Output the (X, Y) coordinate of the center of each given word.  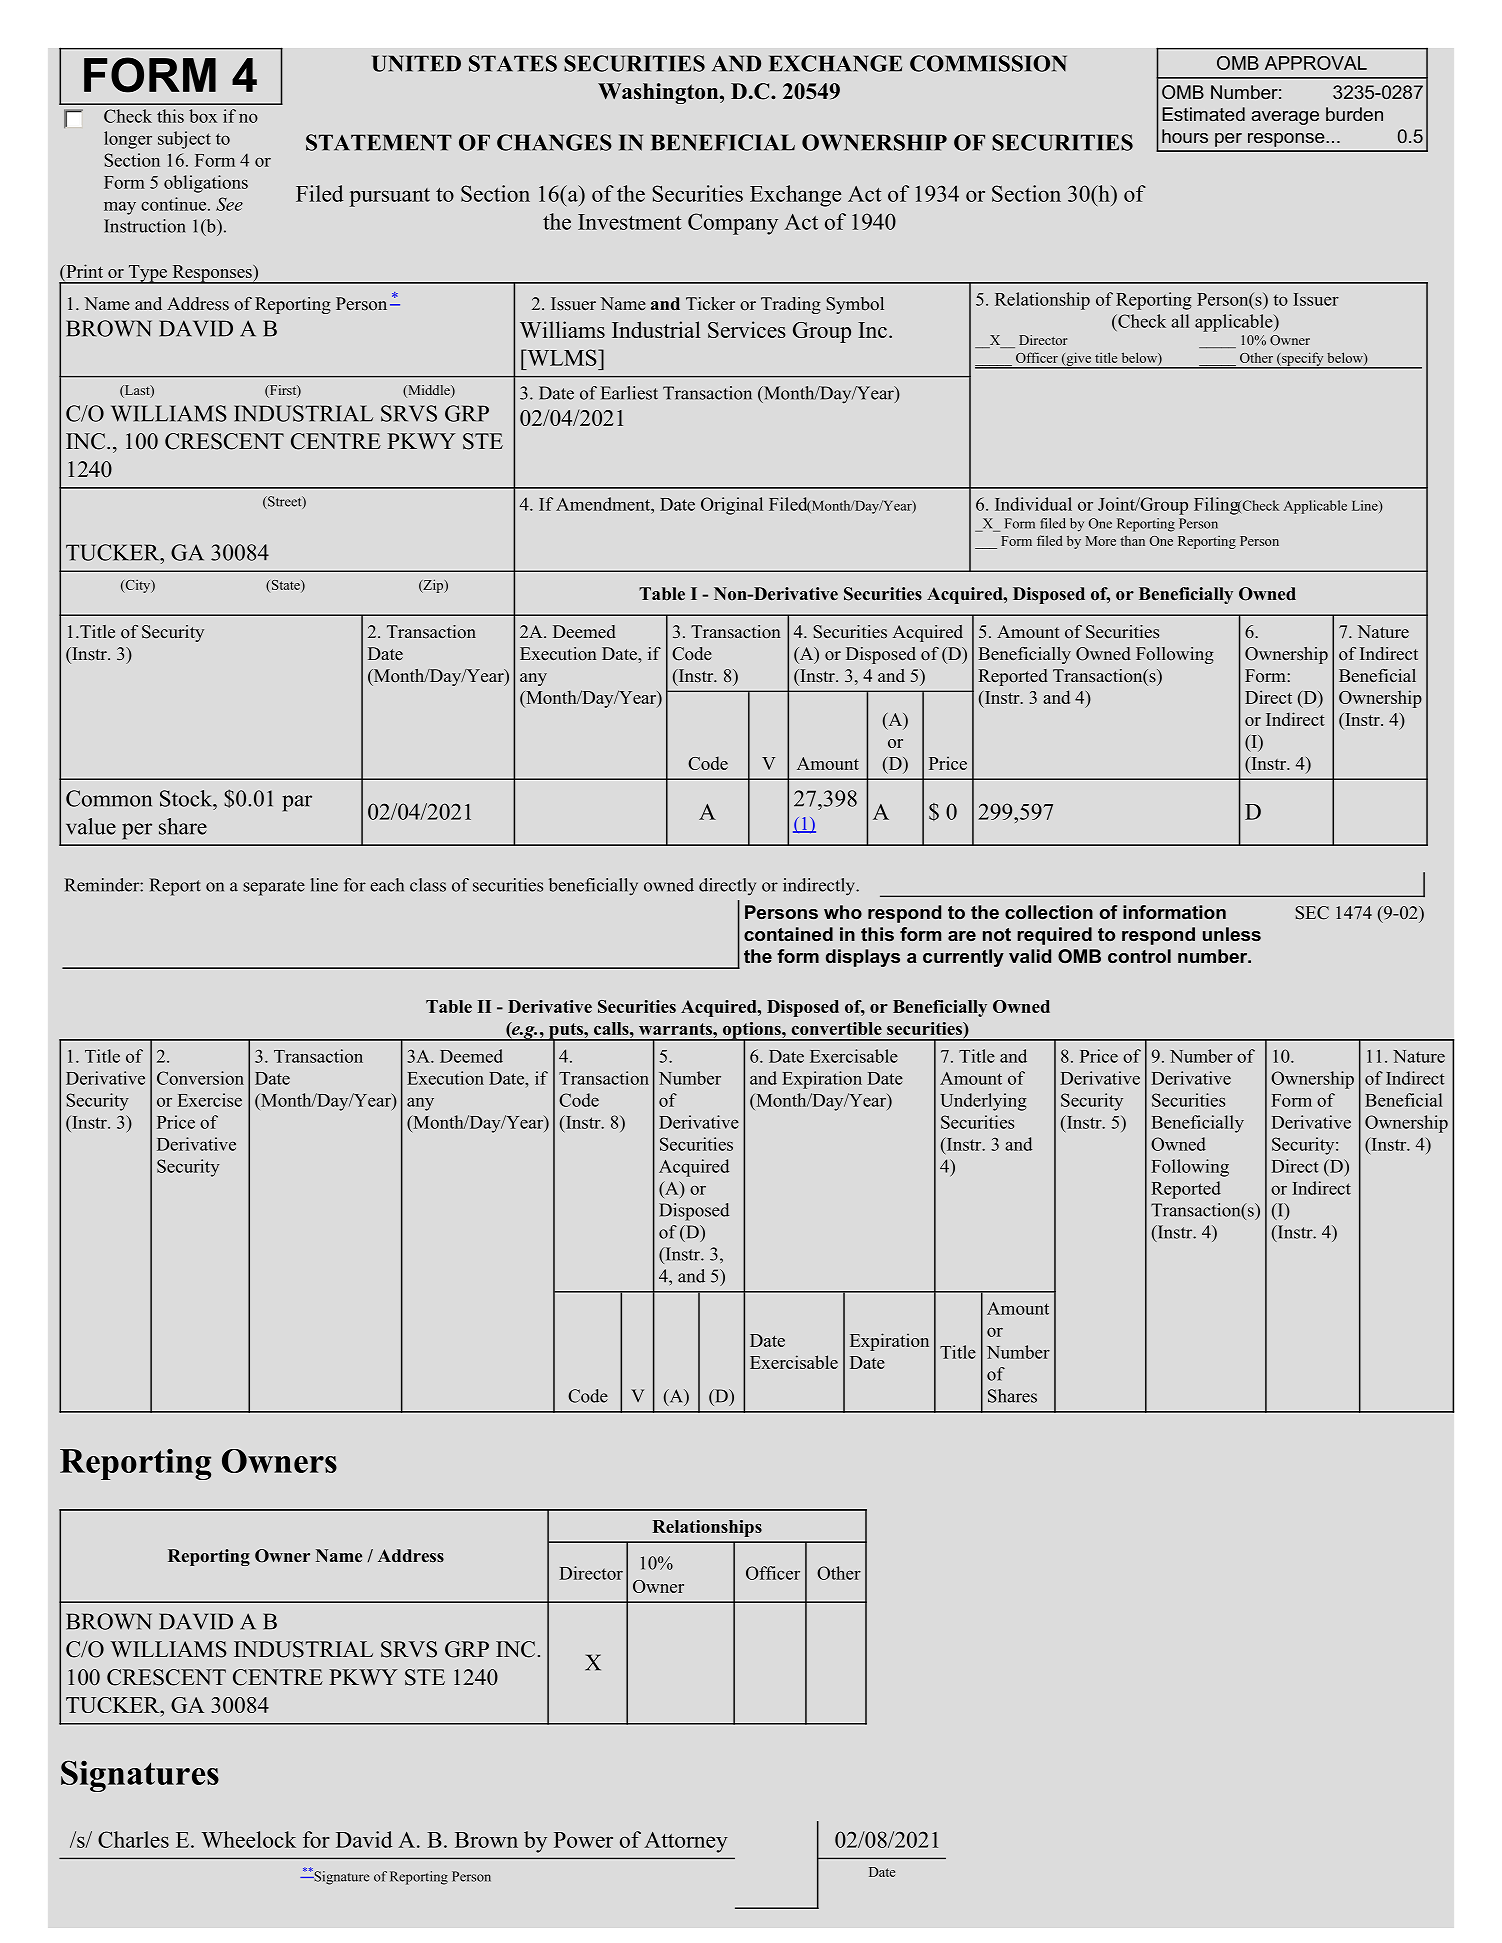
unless (1232, 934)
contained (788, 934)
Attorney (686, 1842)
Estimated (1203, 114)
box (203, 116)
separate (274, 888)
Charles (133, 1839)
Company (733, 224)
